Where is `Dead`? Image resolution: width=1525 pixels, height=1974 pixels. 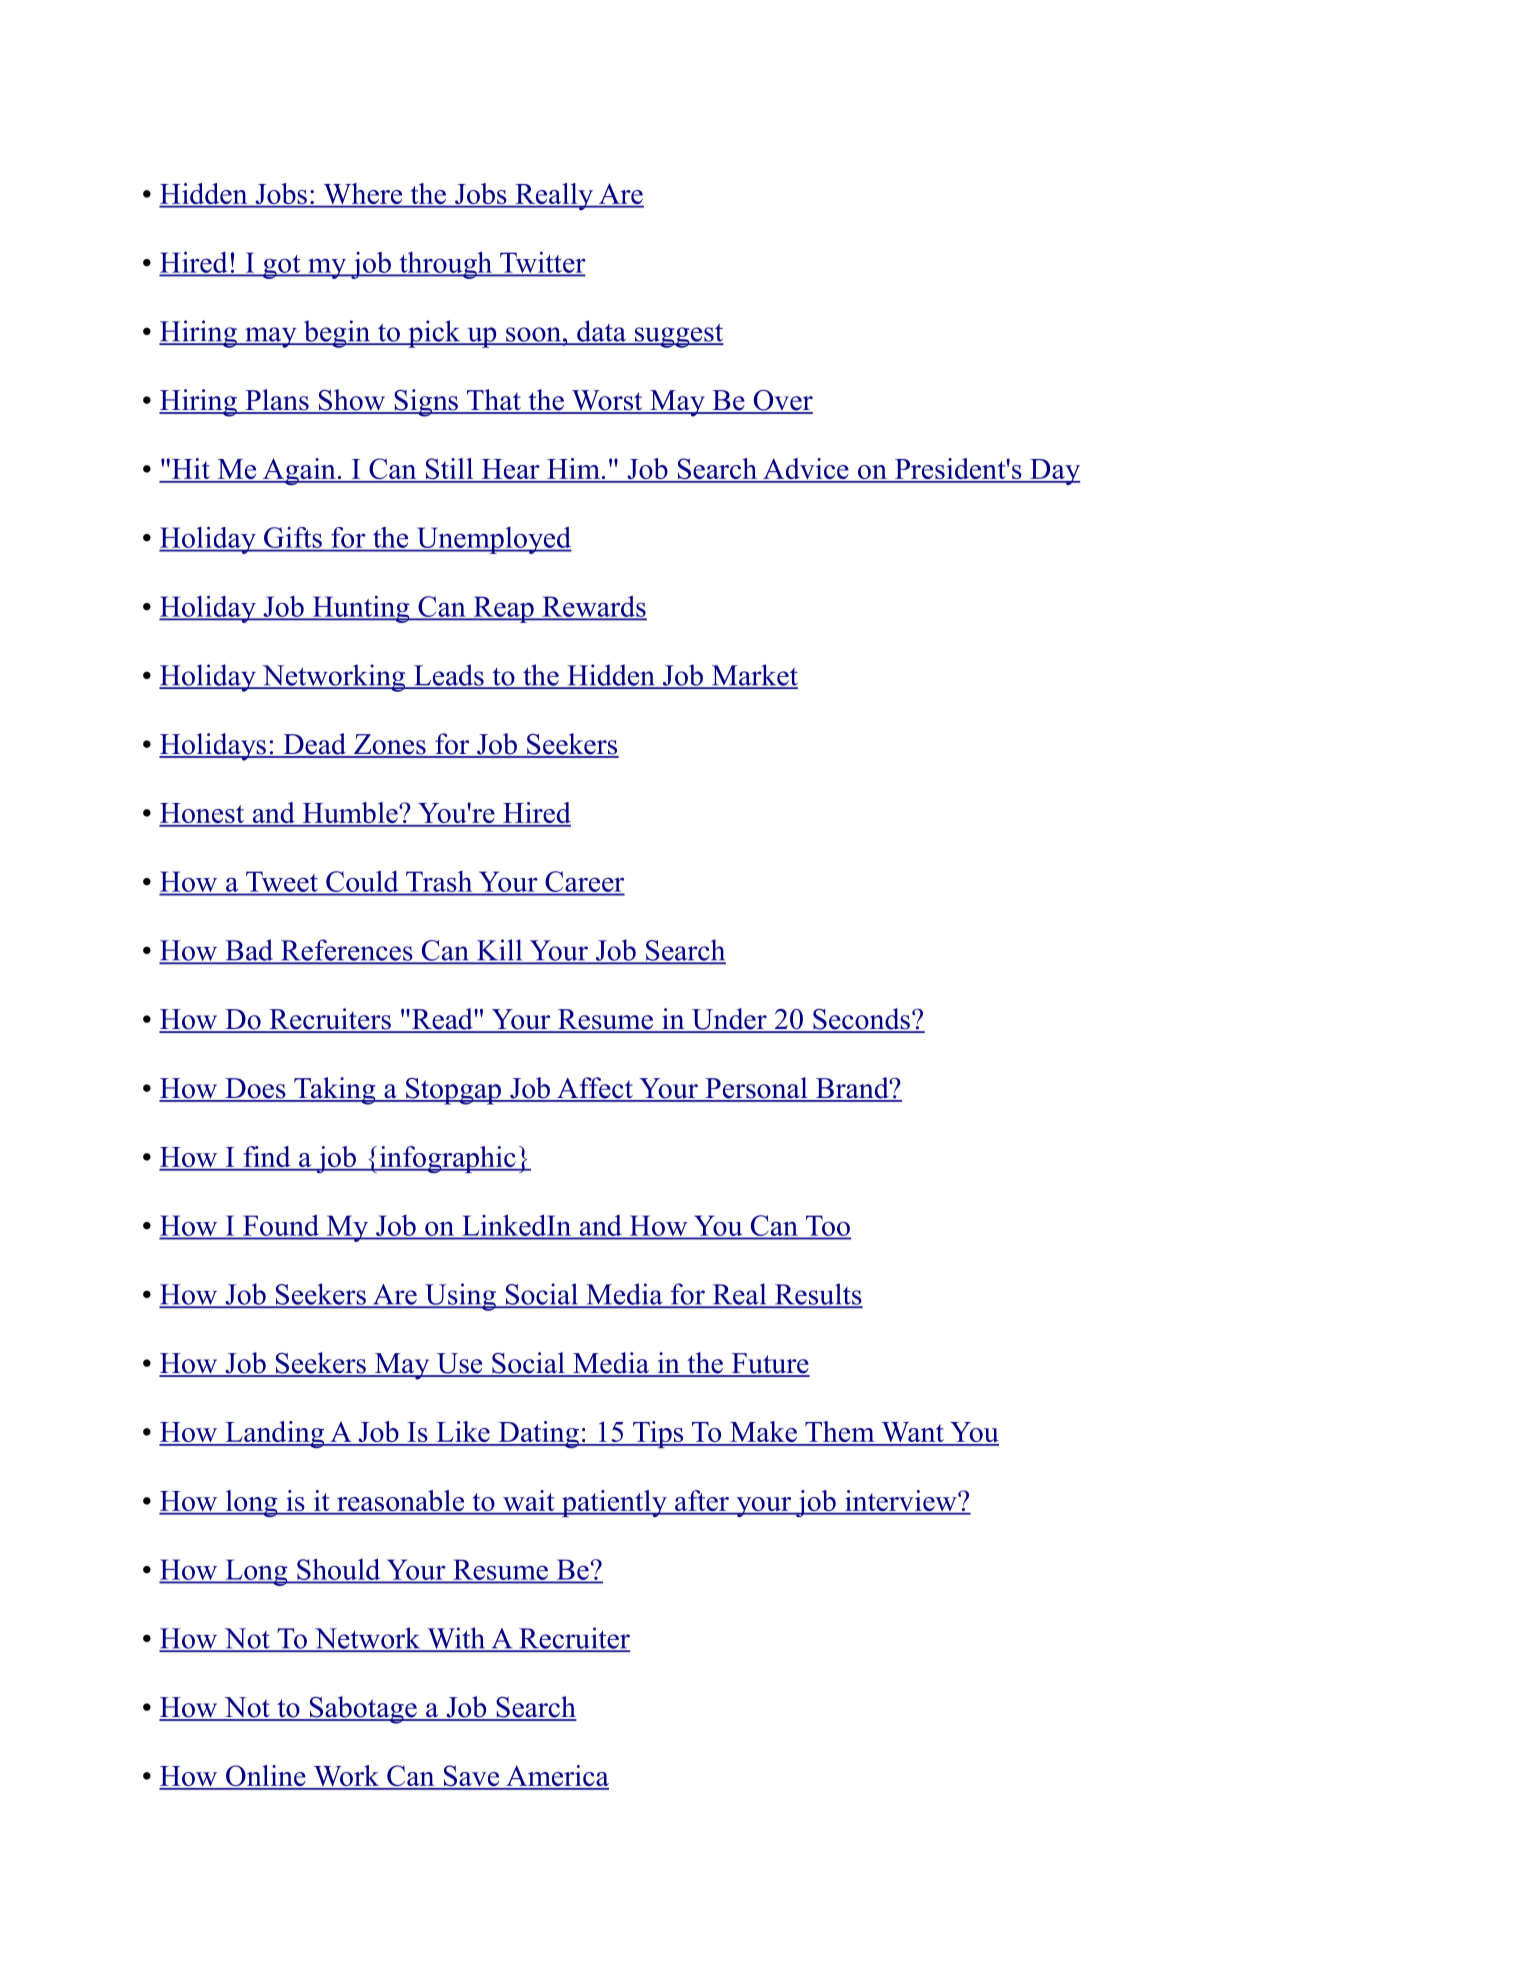
Dead is located at coordinates (315, 745).
